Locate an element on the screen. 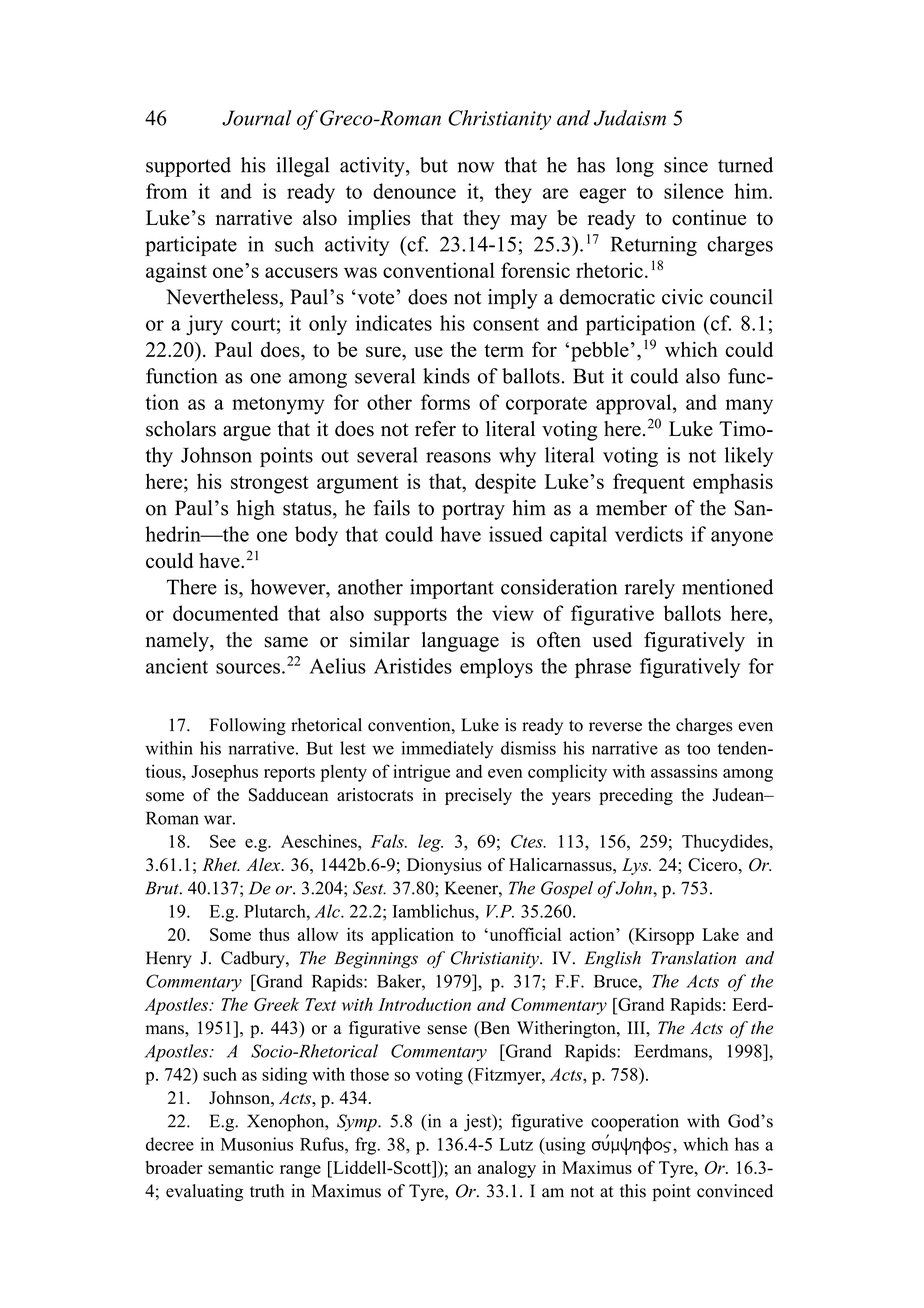 The width and height of the screenshot is (924, 1308). since is located at coordinates (686, 165).
